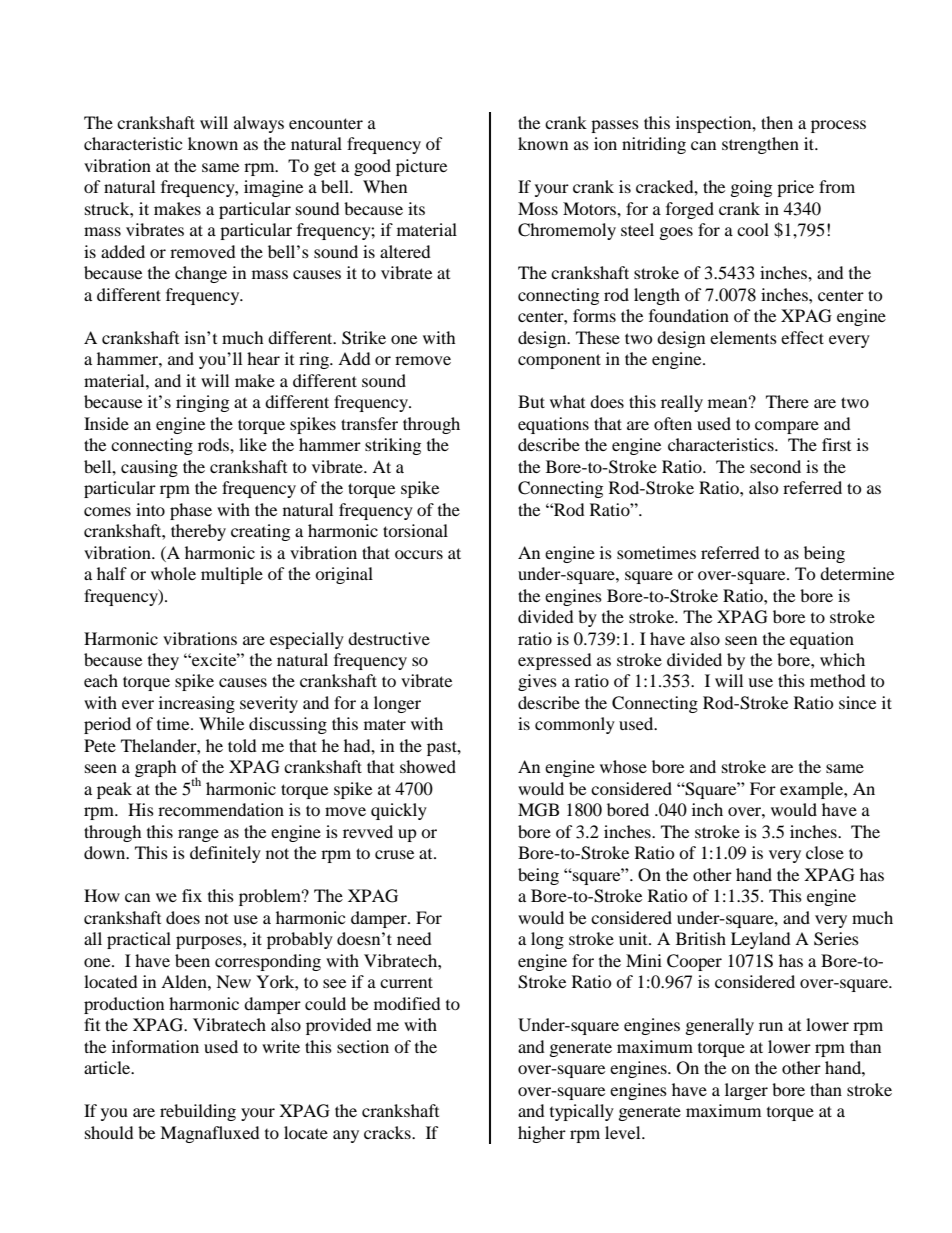 The image size is (952, 1233). What do you see at coordinates (198, 1112) in the screenshot?
I see `rebuilding` at bounding box center [198, 1112].
